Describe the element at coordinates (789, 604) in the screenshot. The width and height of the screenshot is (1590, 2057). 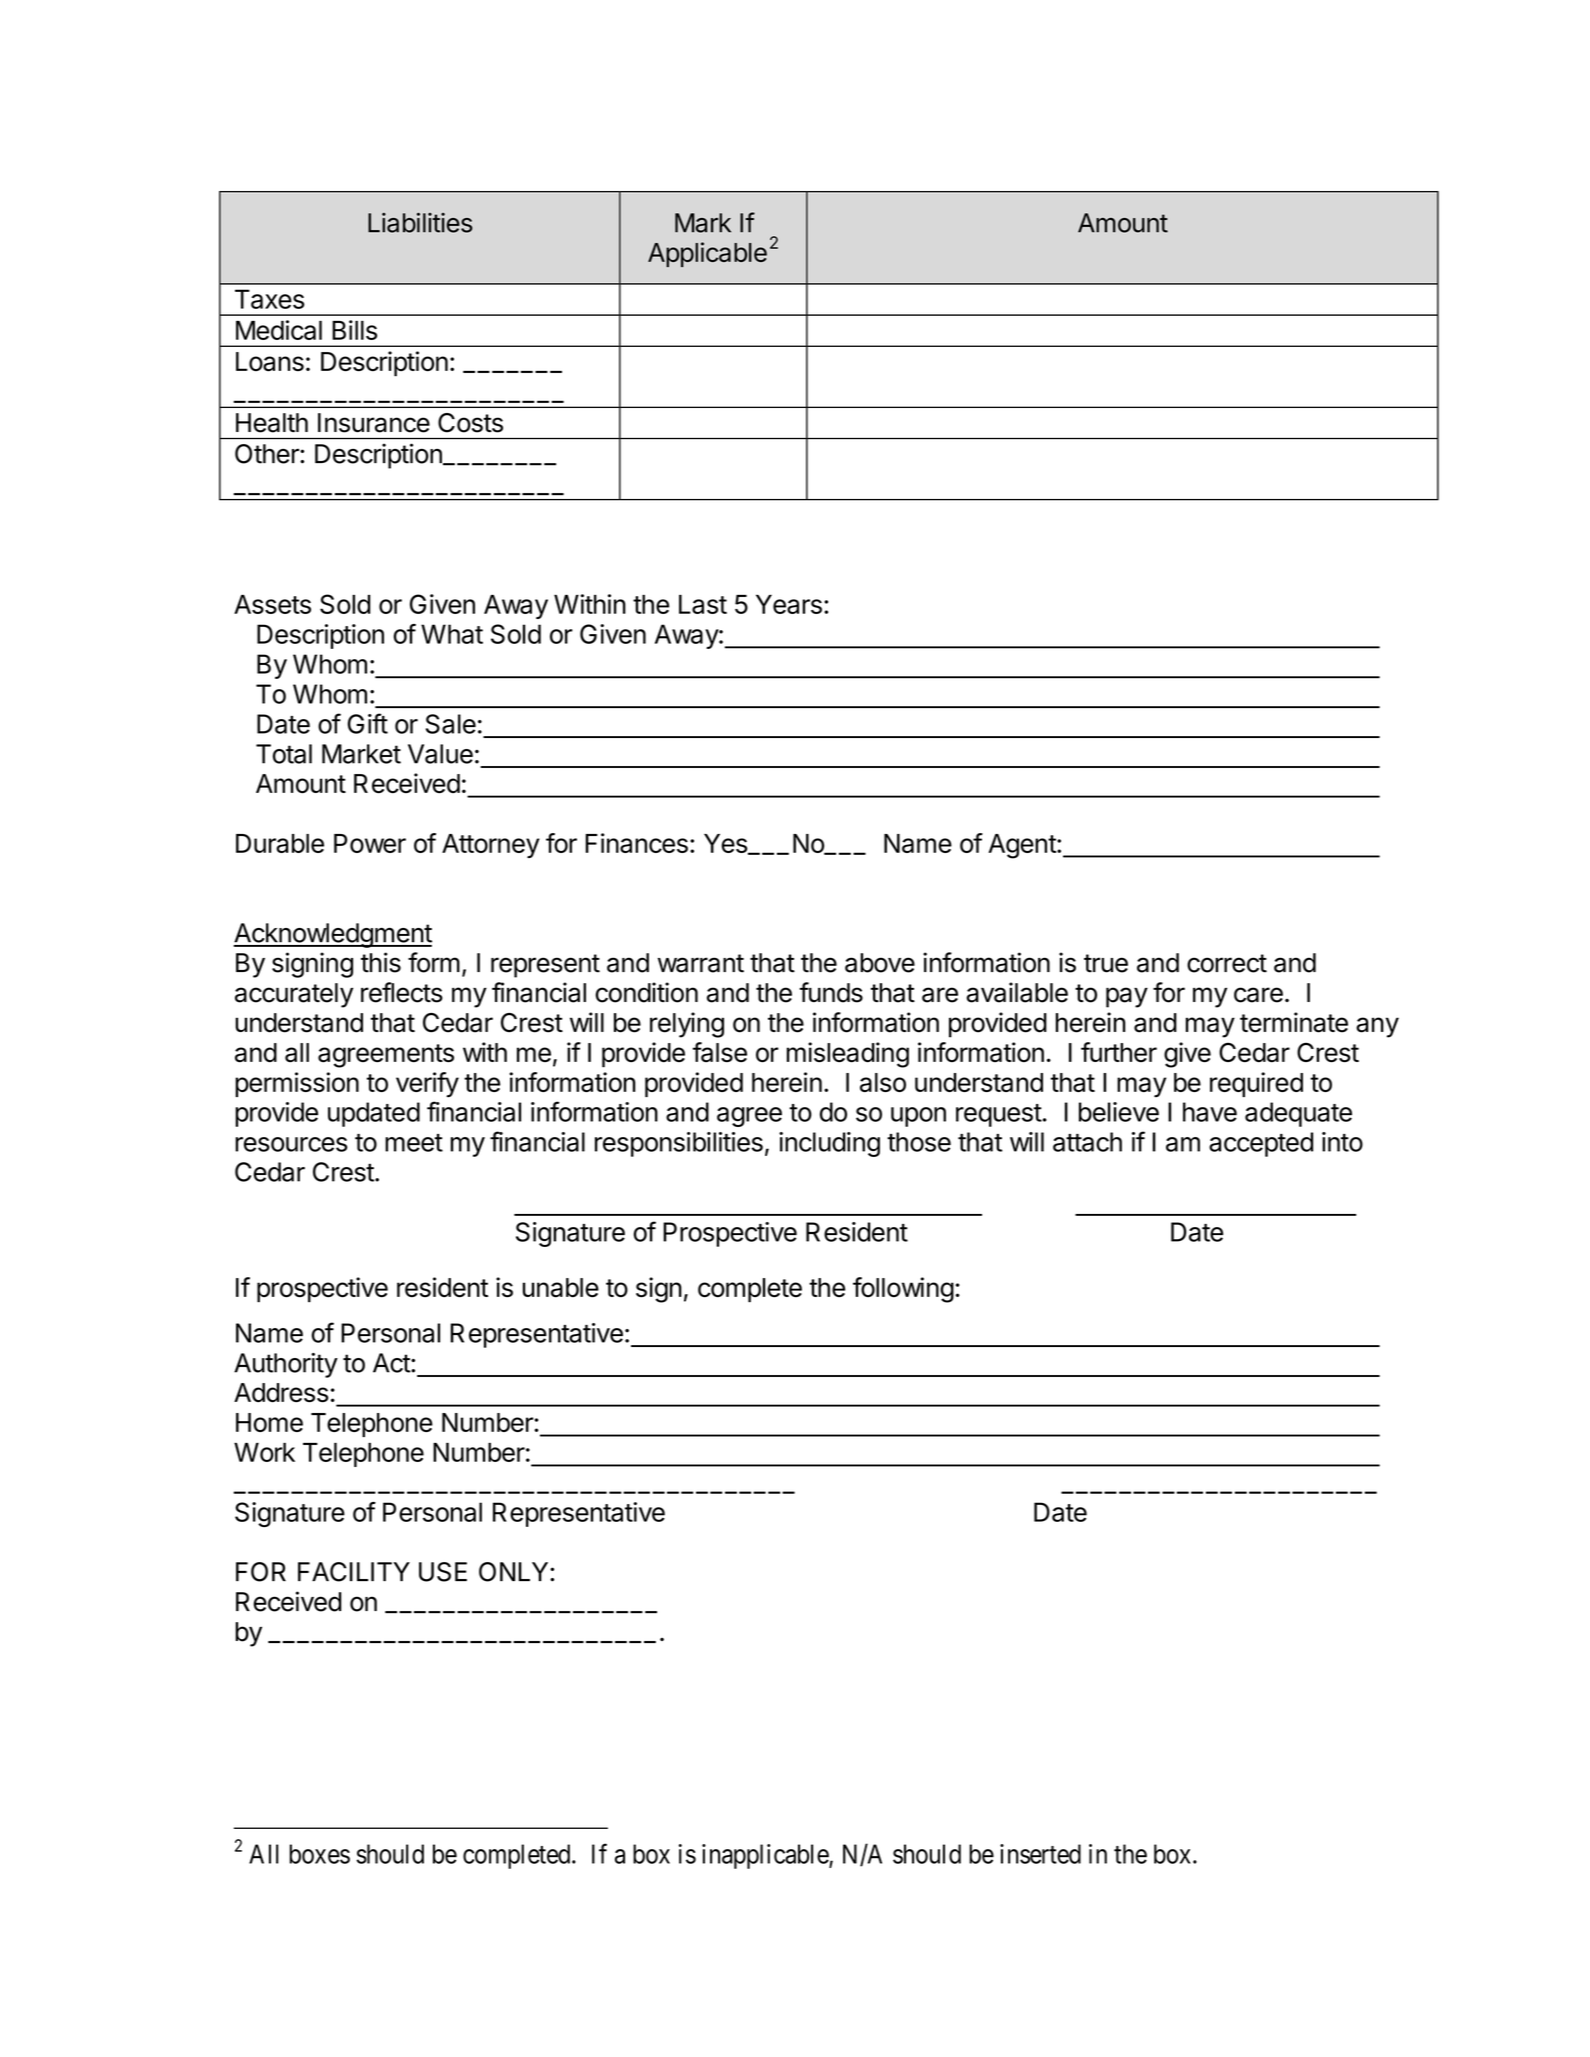
I see `Years` at that location.
